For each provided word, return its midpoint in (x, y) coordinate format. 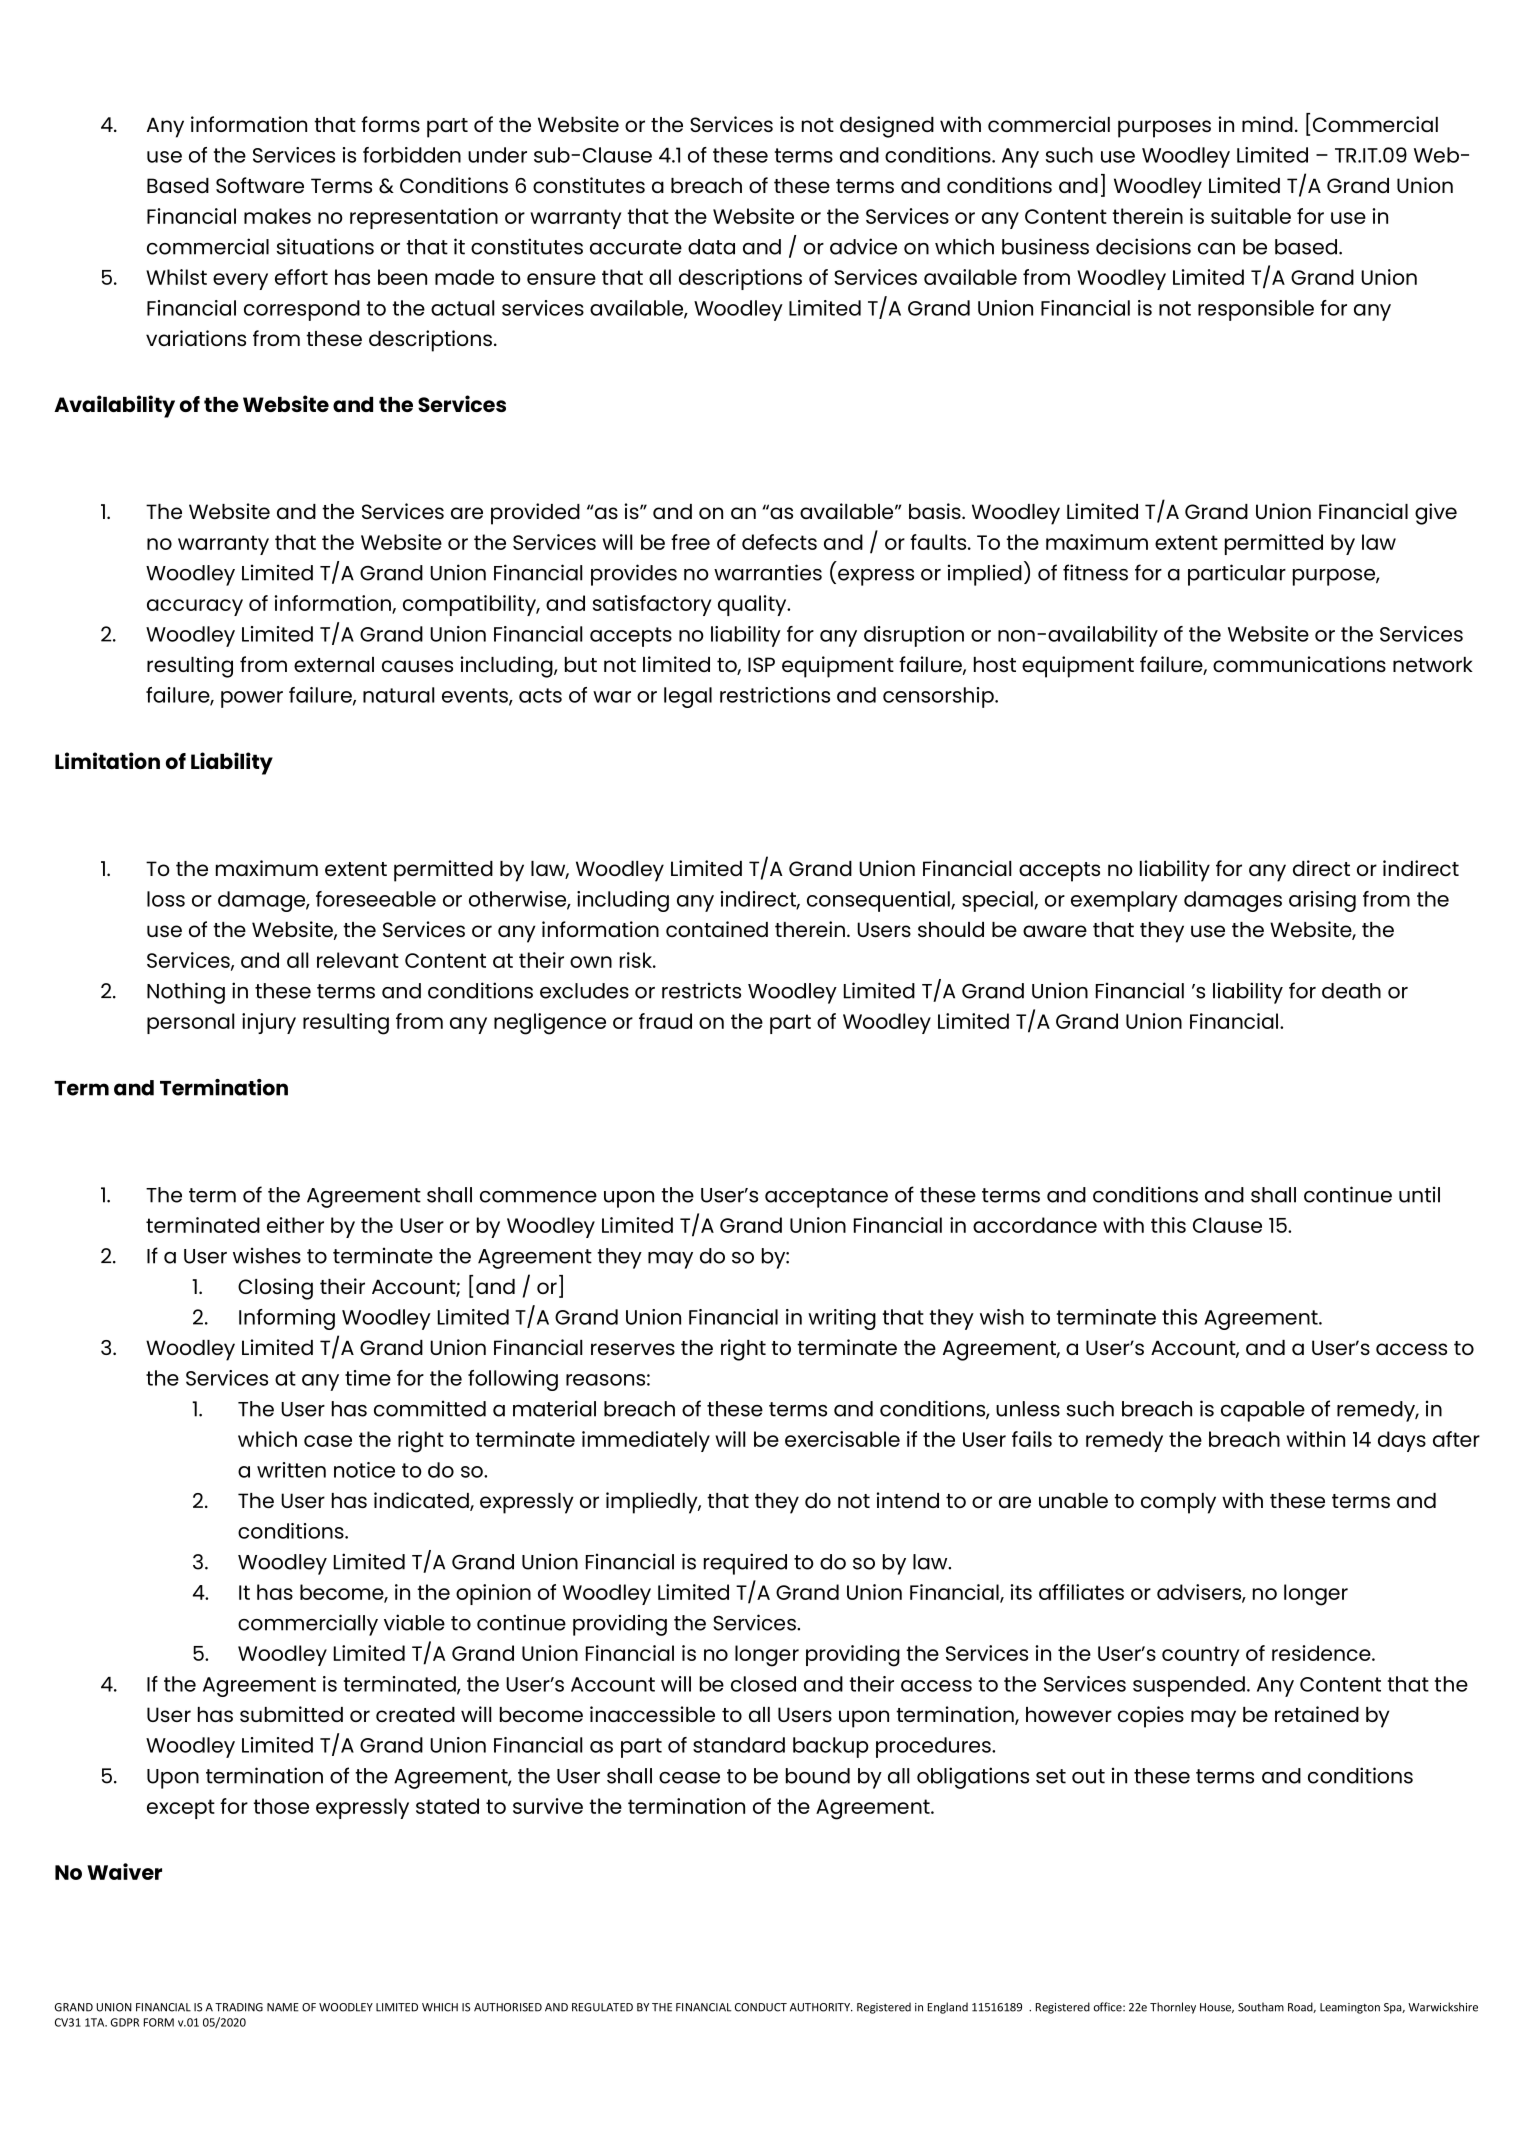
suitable (1251, 216)
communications (1299, 664)
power (252, 699)
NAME (283, 2007)
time (368, 1378)
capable (1263, 1411)
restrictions (775, 695)
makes (277, 216)
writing (842, 1319)
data (711, 247)
